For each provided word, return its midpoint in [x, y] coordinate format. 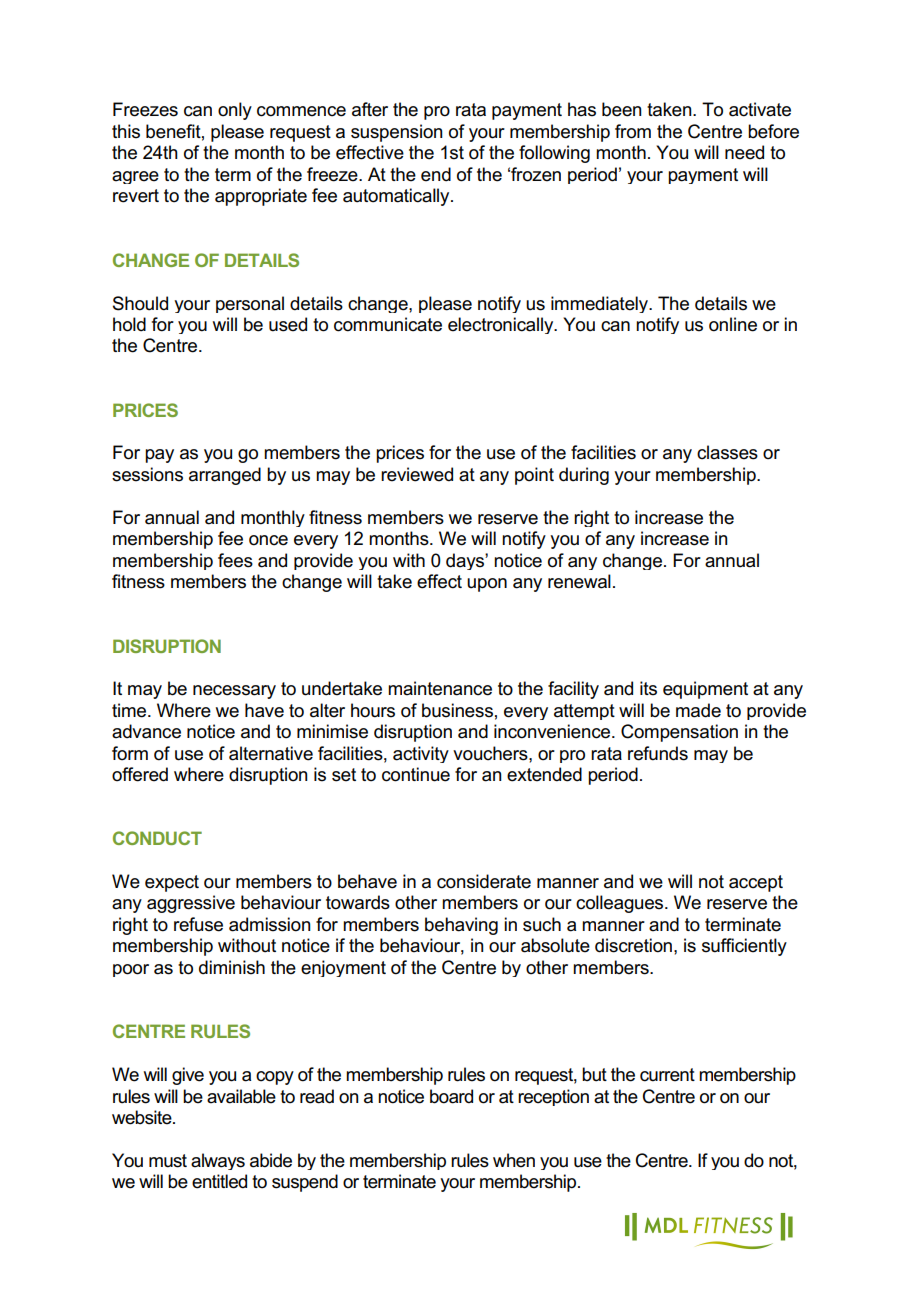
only [235, 111]
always [218, 1161]
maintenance [440, 688]
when [514, 1160]
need [744, 152]
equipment [705, 690]
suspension [397, 133]
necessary [234, 692]
